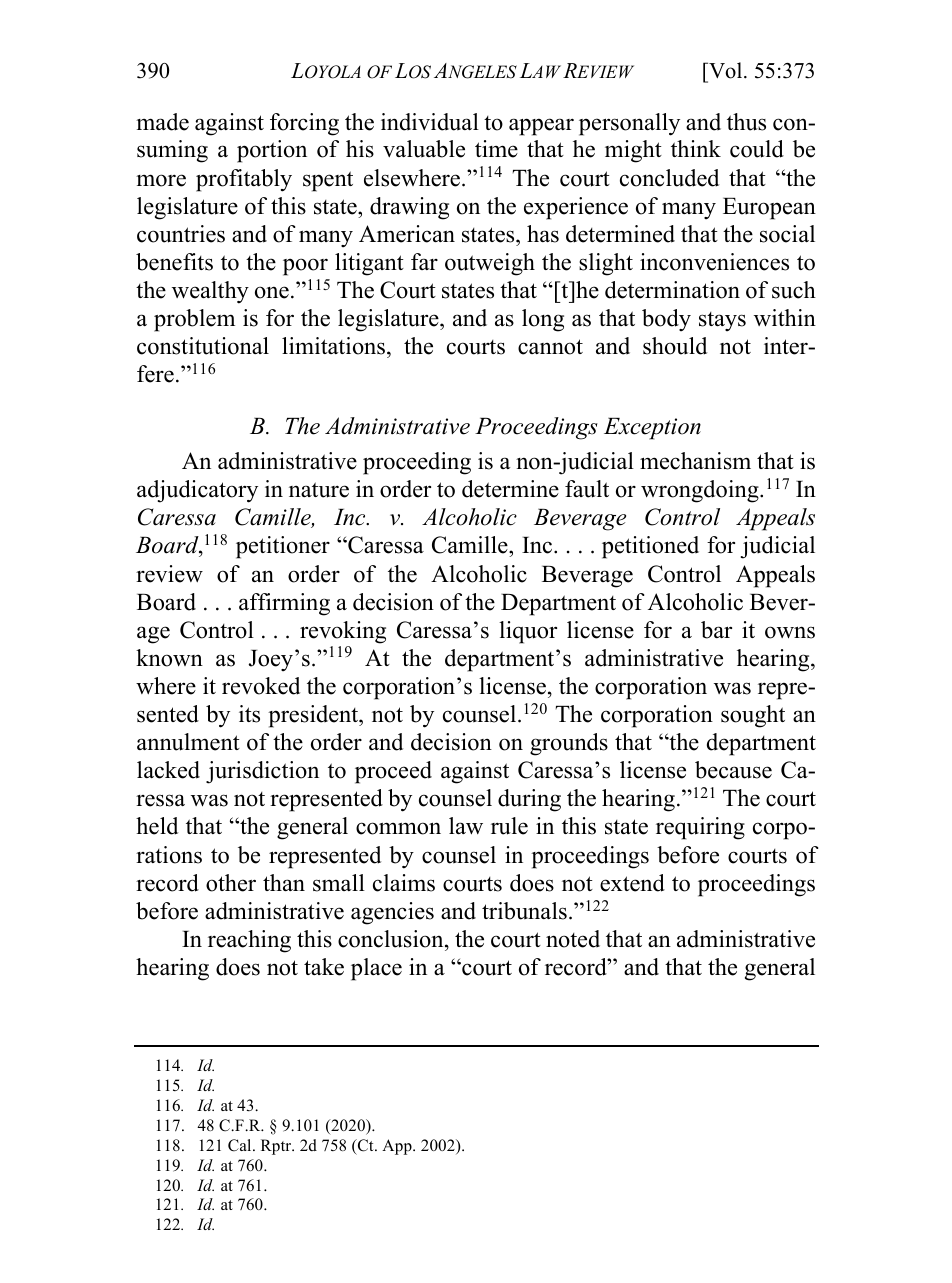 This screenshot has width=952, height=1283. Describe the element at coordinates (376, 969) in the screenshot. I see `place` at that location.
